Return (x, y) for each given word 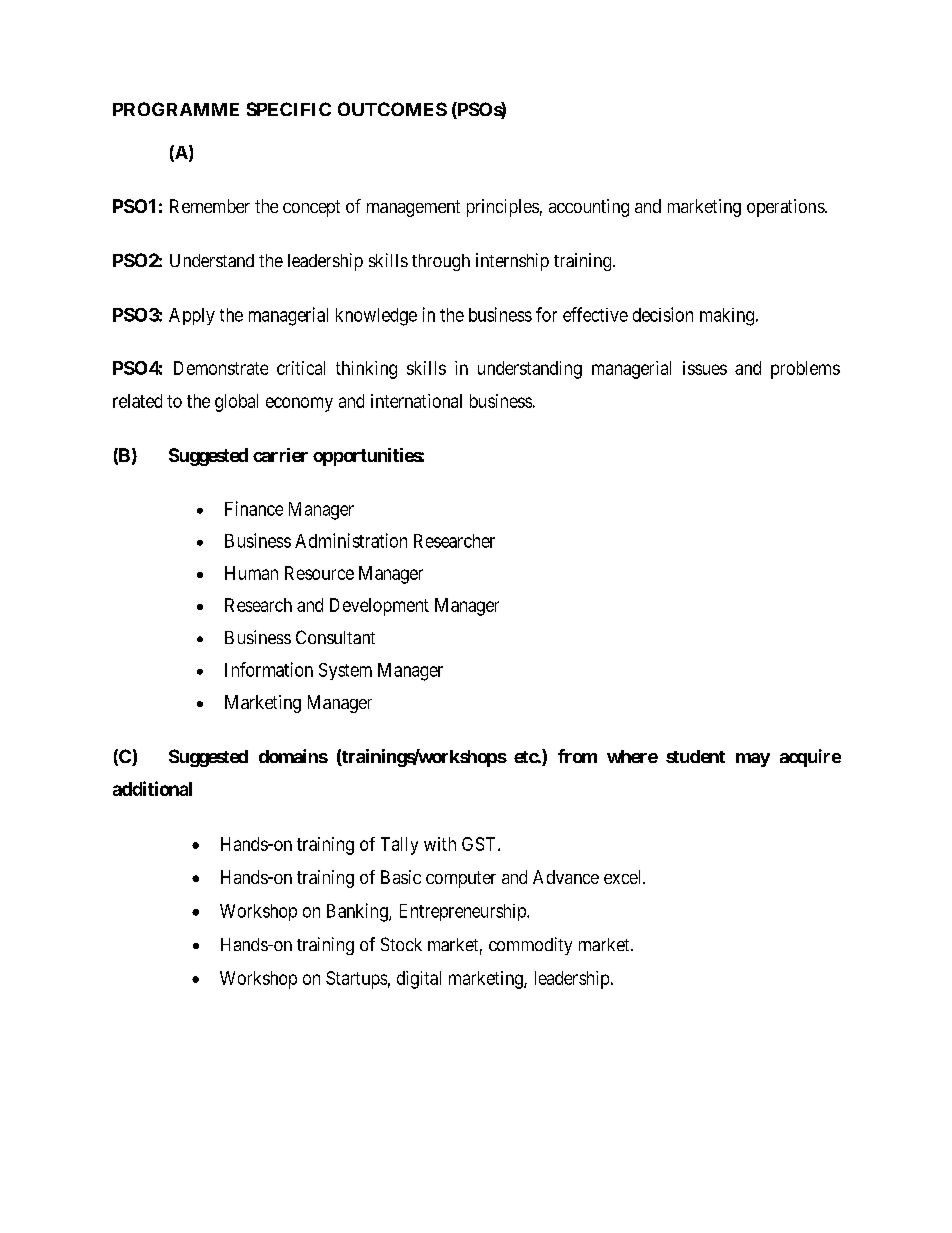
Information (269, 669)
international (416, 401)
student (695, 756)
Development (379, 607)
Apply (192, 316)
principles (503, 208)
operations (786, 208)
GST (480, 844)
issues (705, 368)
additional (152, 788)
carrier (280, 455)
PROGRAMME (176, 109)
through (441, 262)
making (727, 317)
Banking (358, 912)
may (753, 760)
